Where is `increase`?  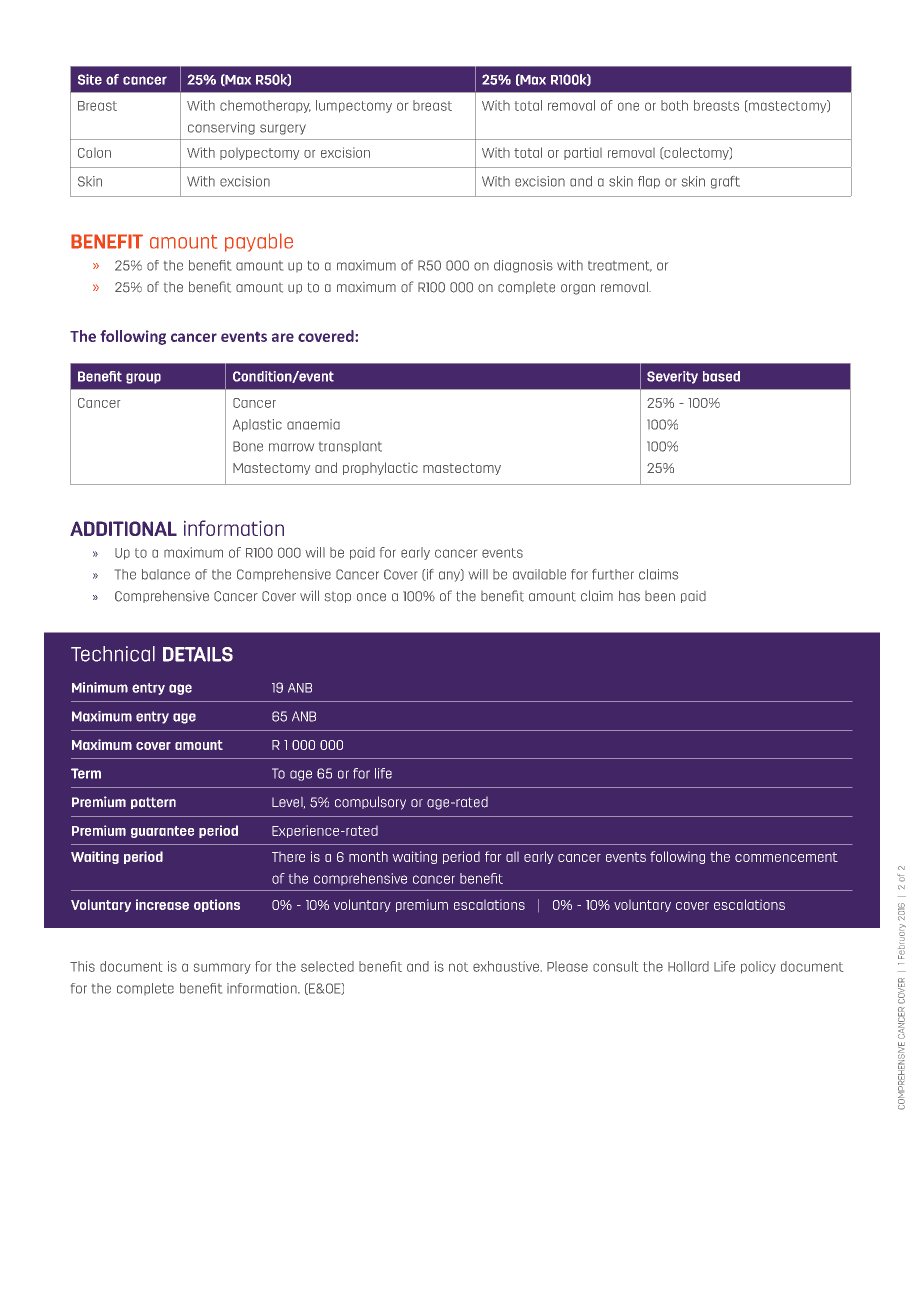 increase is located at coordinates (162, 904).
